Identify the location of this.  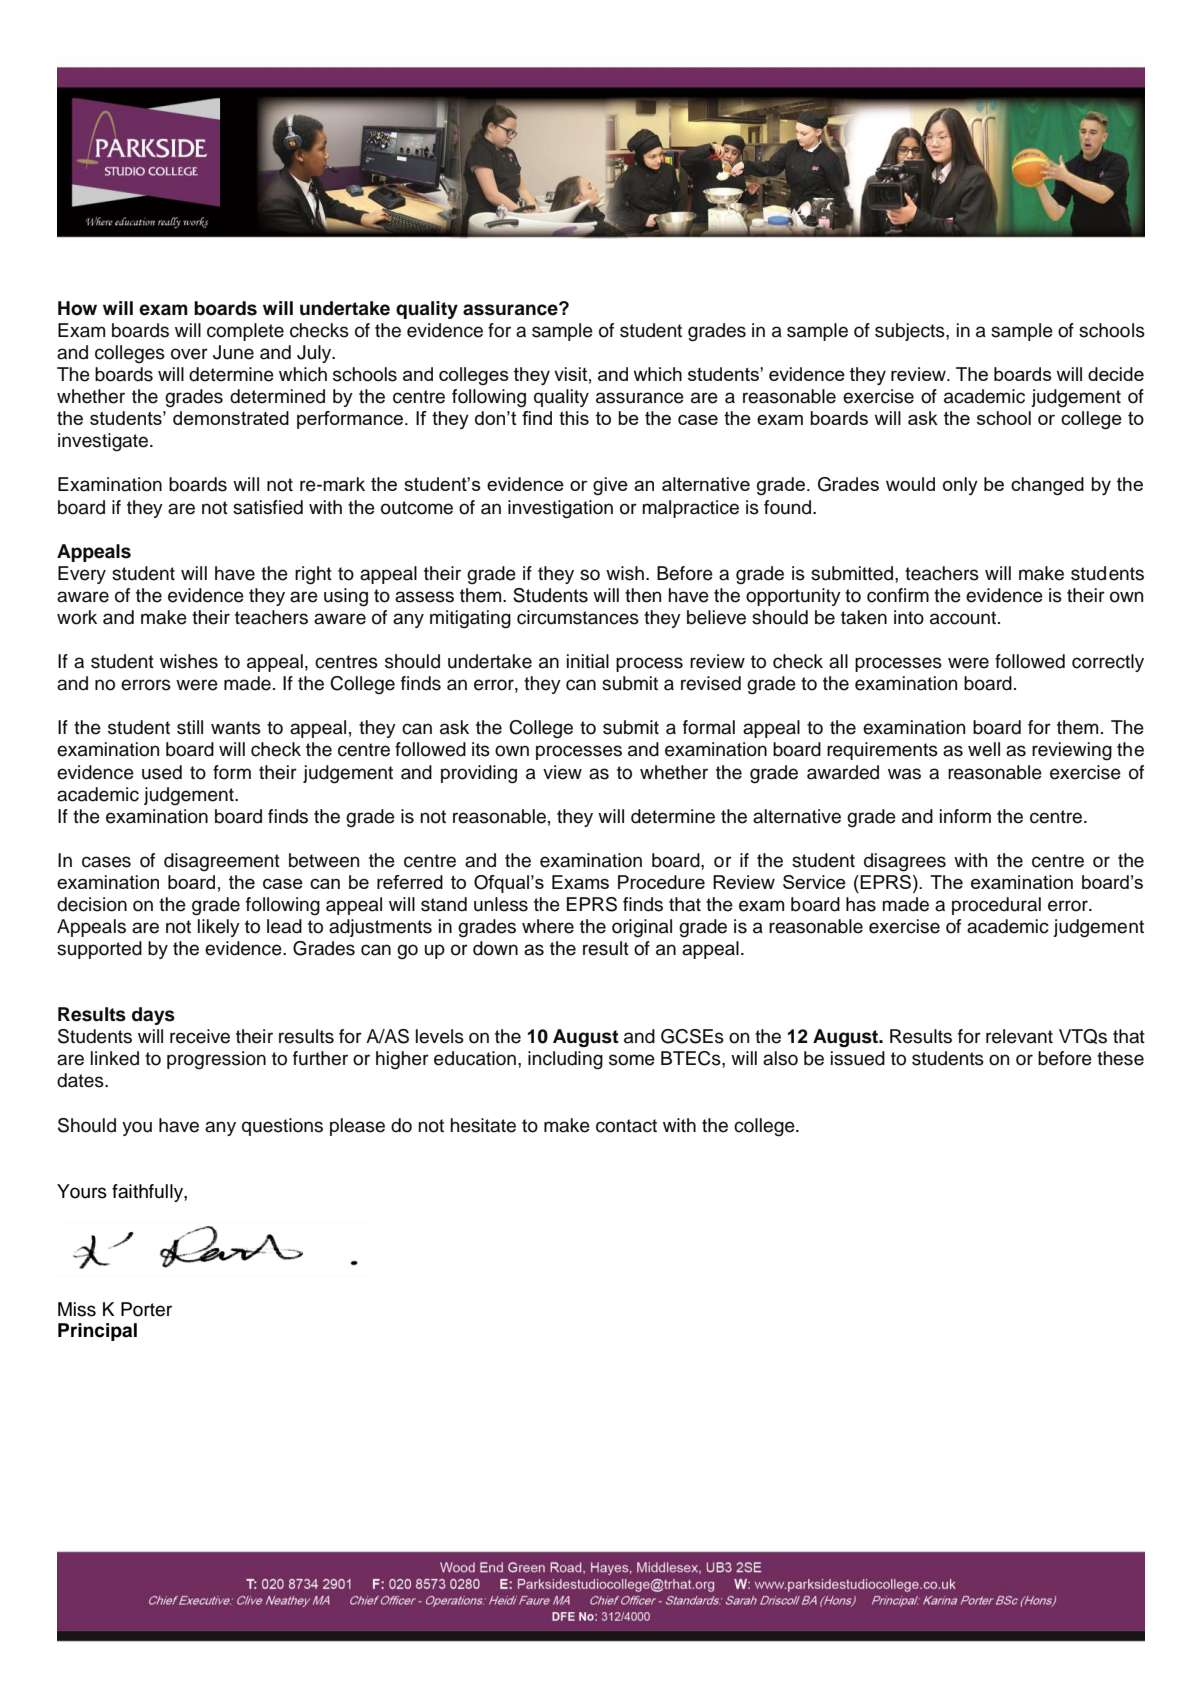
(574, 418).
